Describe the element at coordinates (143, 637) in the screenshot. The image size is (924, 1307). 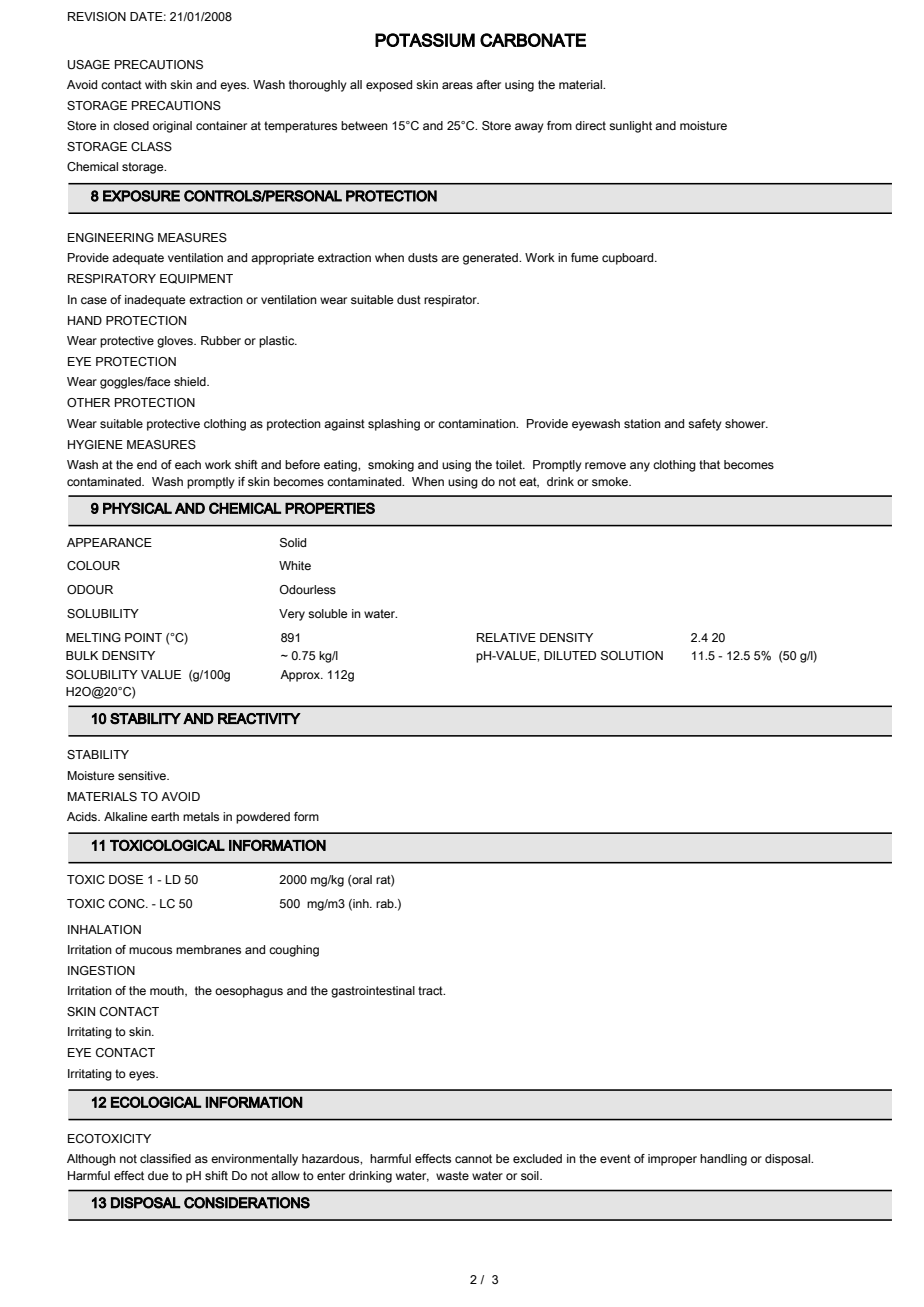
I see `POINT` at that location.
